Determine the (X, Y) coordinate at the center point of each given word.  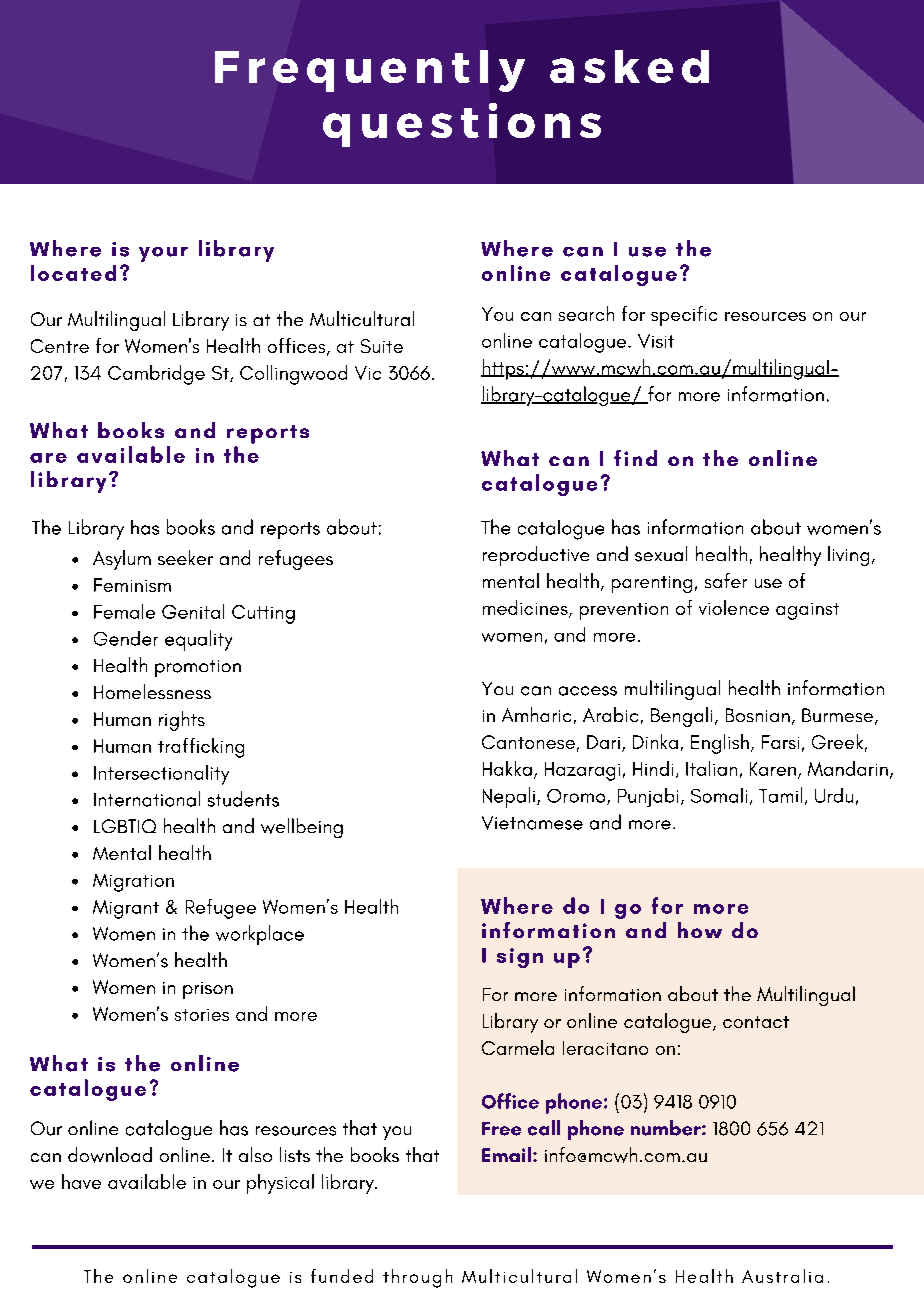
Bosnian (758, 715)
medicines (526, 609)
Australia (782, 1276)
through (417, 1278)
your (163, 254)
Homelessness (152, 691)
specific (684, 316)
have (81, 1181)
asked (629, 66)
